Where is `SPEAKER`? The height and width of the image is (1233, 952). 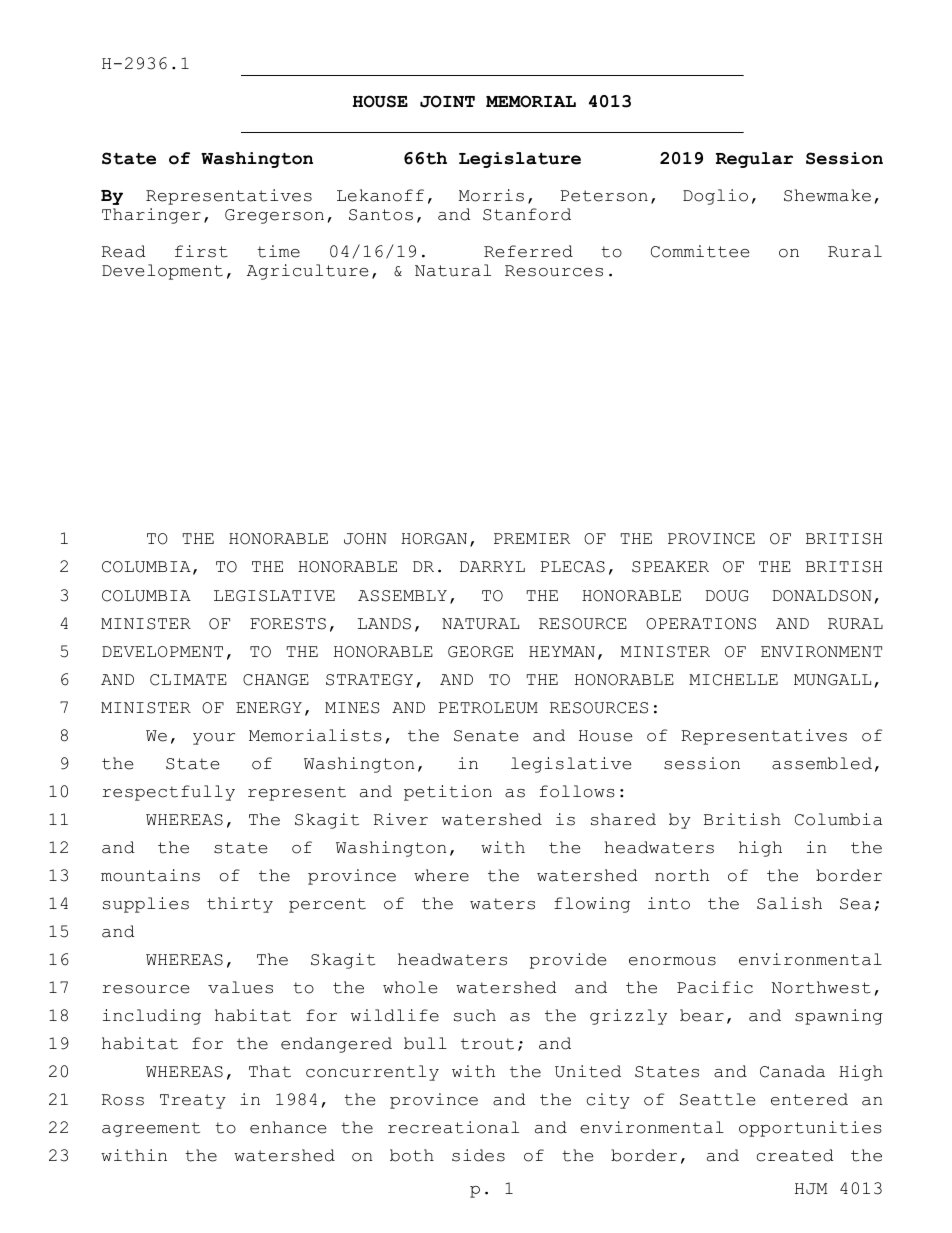
SPEAKER is located at coordinates (670, 567).
